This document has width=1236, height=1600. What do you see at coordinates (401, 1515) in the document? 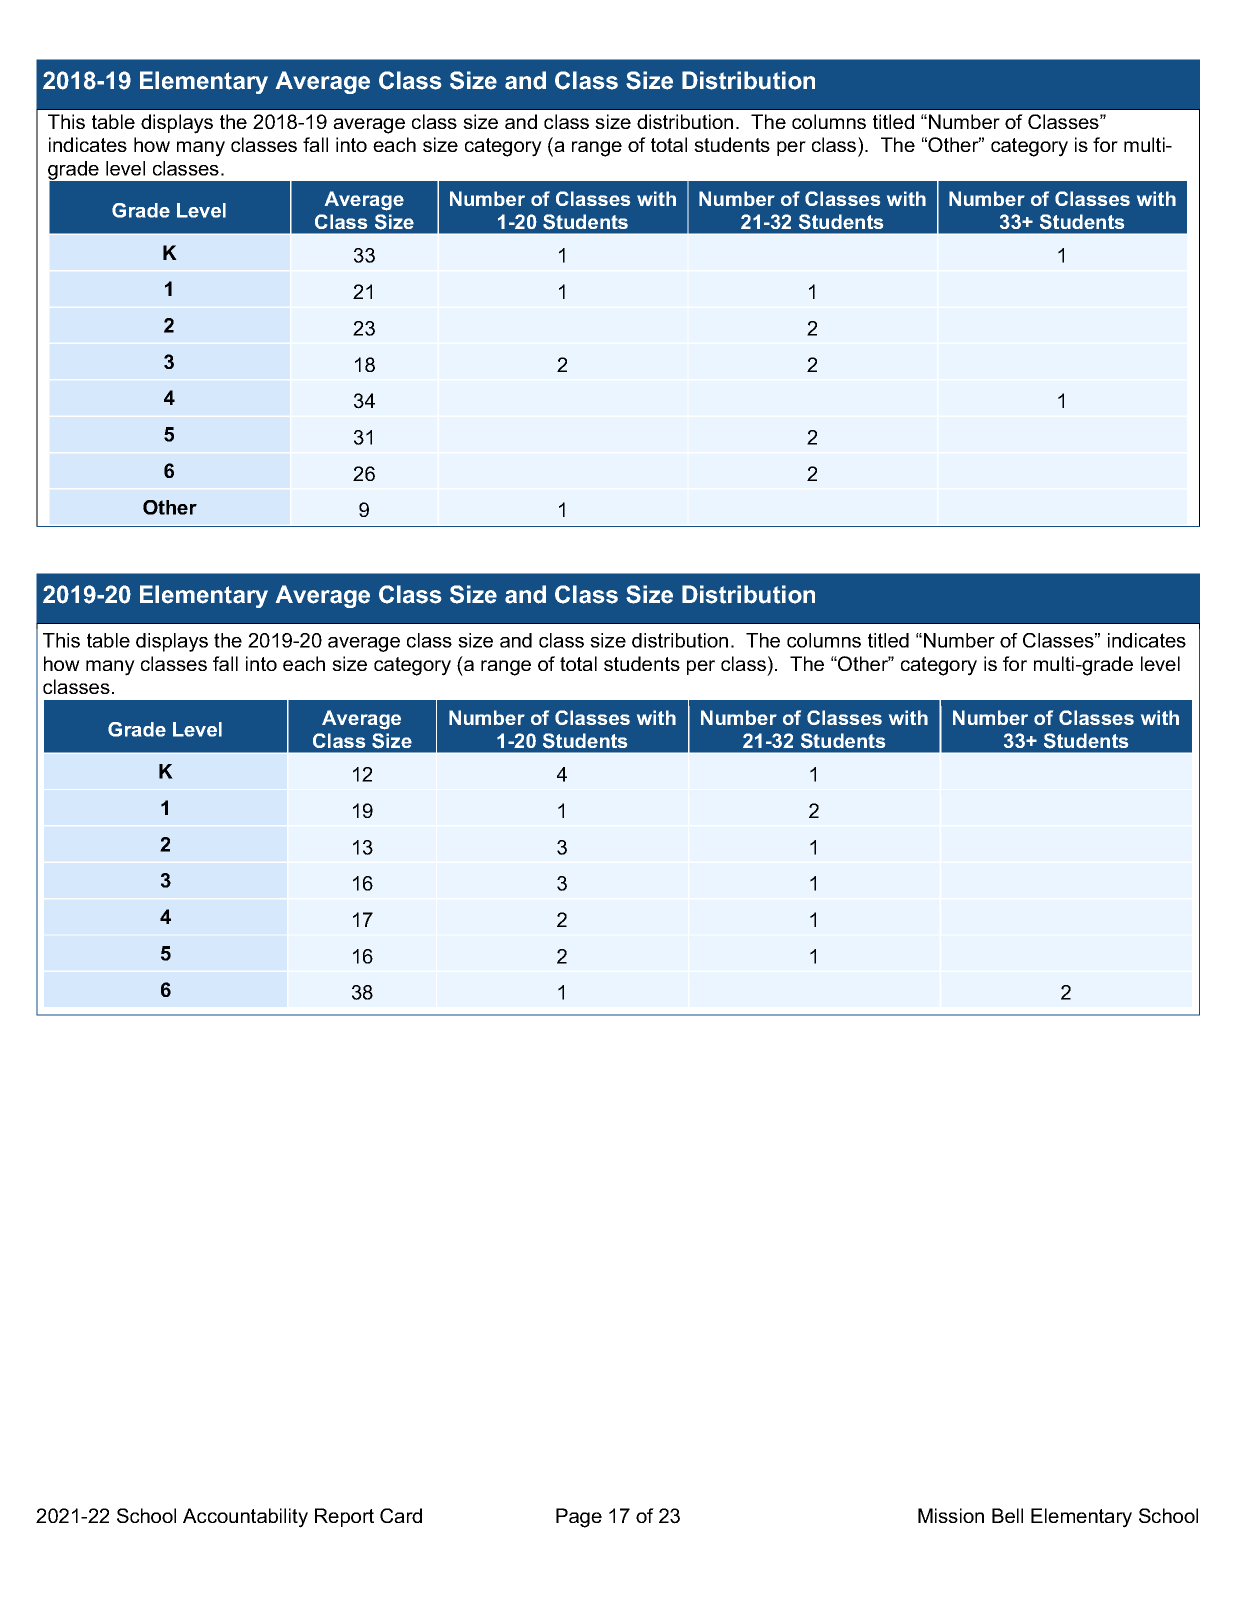
I see `Card` at bounding box center [401, 1515].
